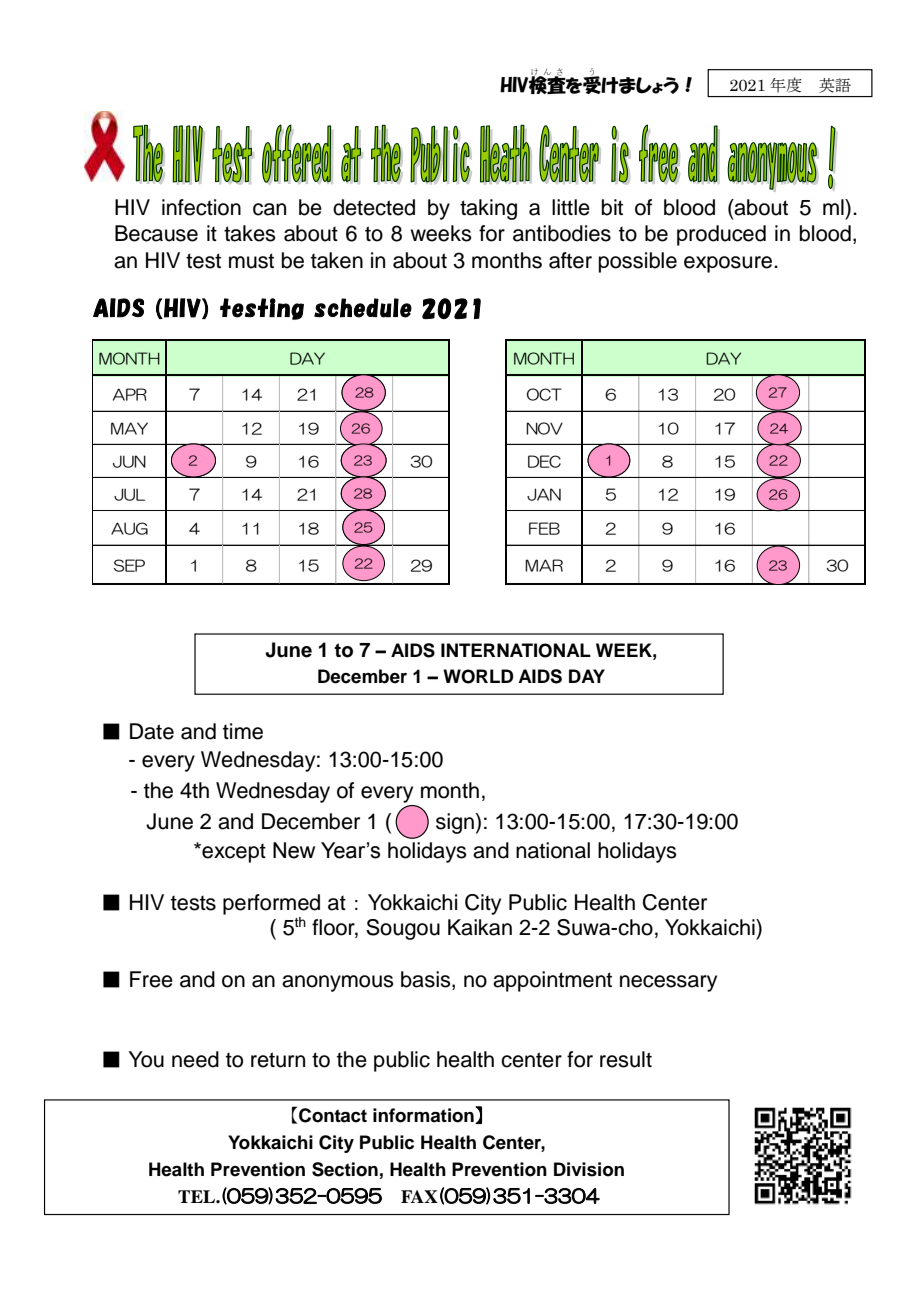  Describe the element at coordinates (374, 207) in the screenshot. I see `detected` at that location.
